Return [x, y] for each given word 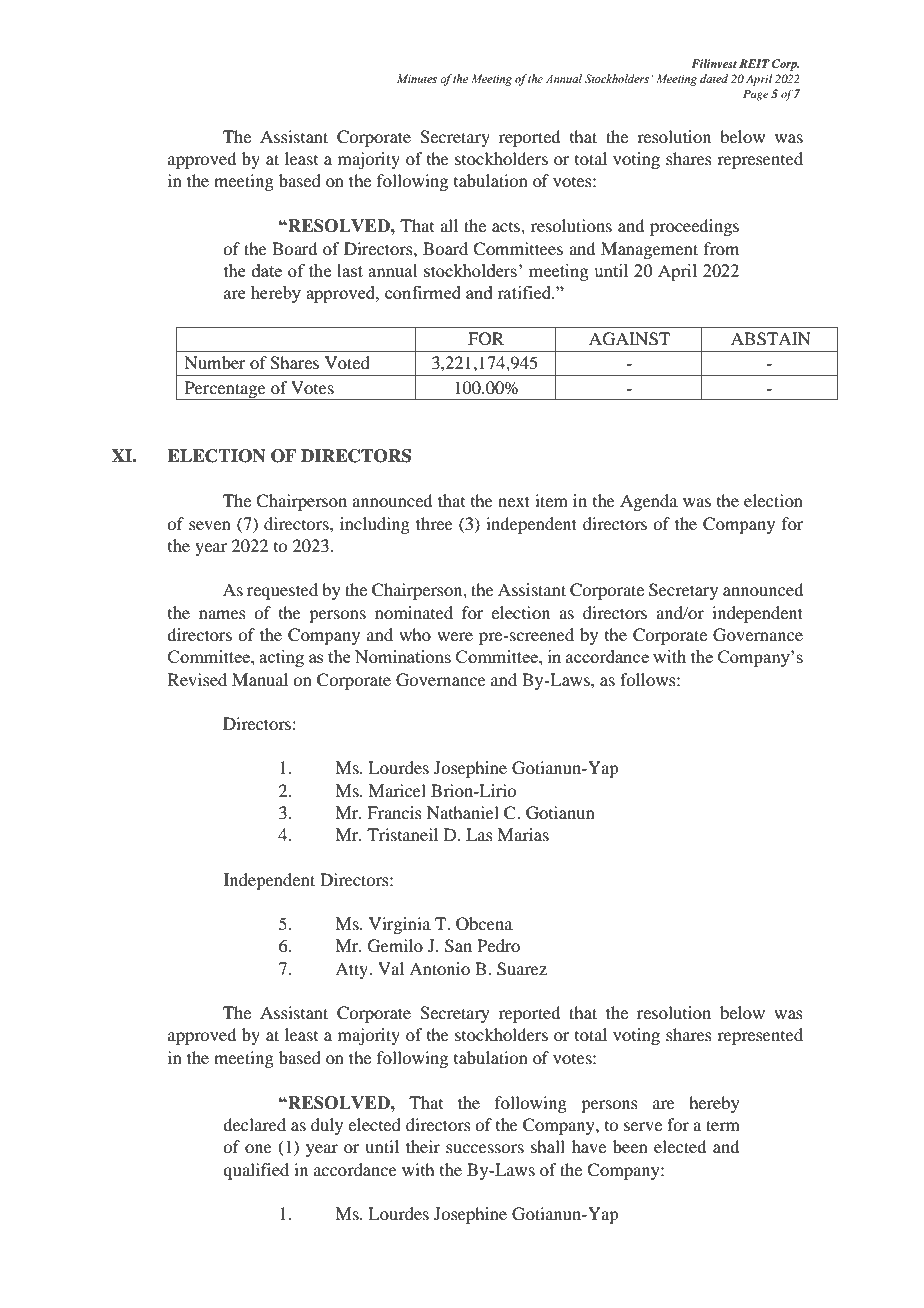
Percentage [225, 390]
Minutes [417, 78]
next [514, 501]
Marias [523, 834]
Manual [260, 679]
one [258, 1148]
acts [507, 227]
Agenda [649, 502]
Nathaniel [463, 812]
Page [756, 95]
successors [485, 1148]
